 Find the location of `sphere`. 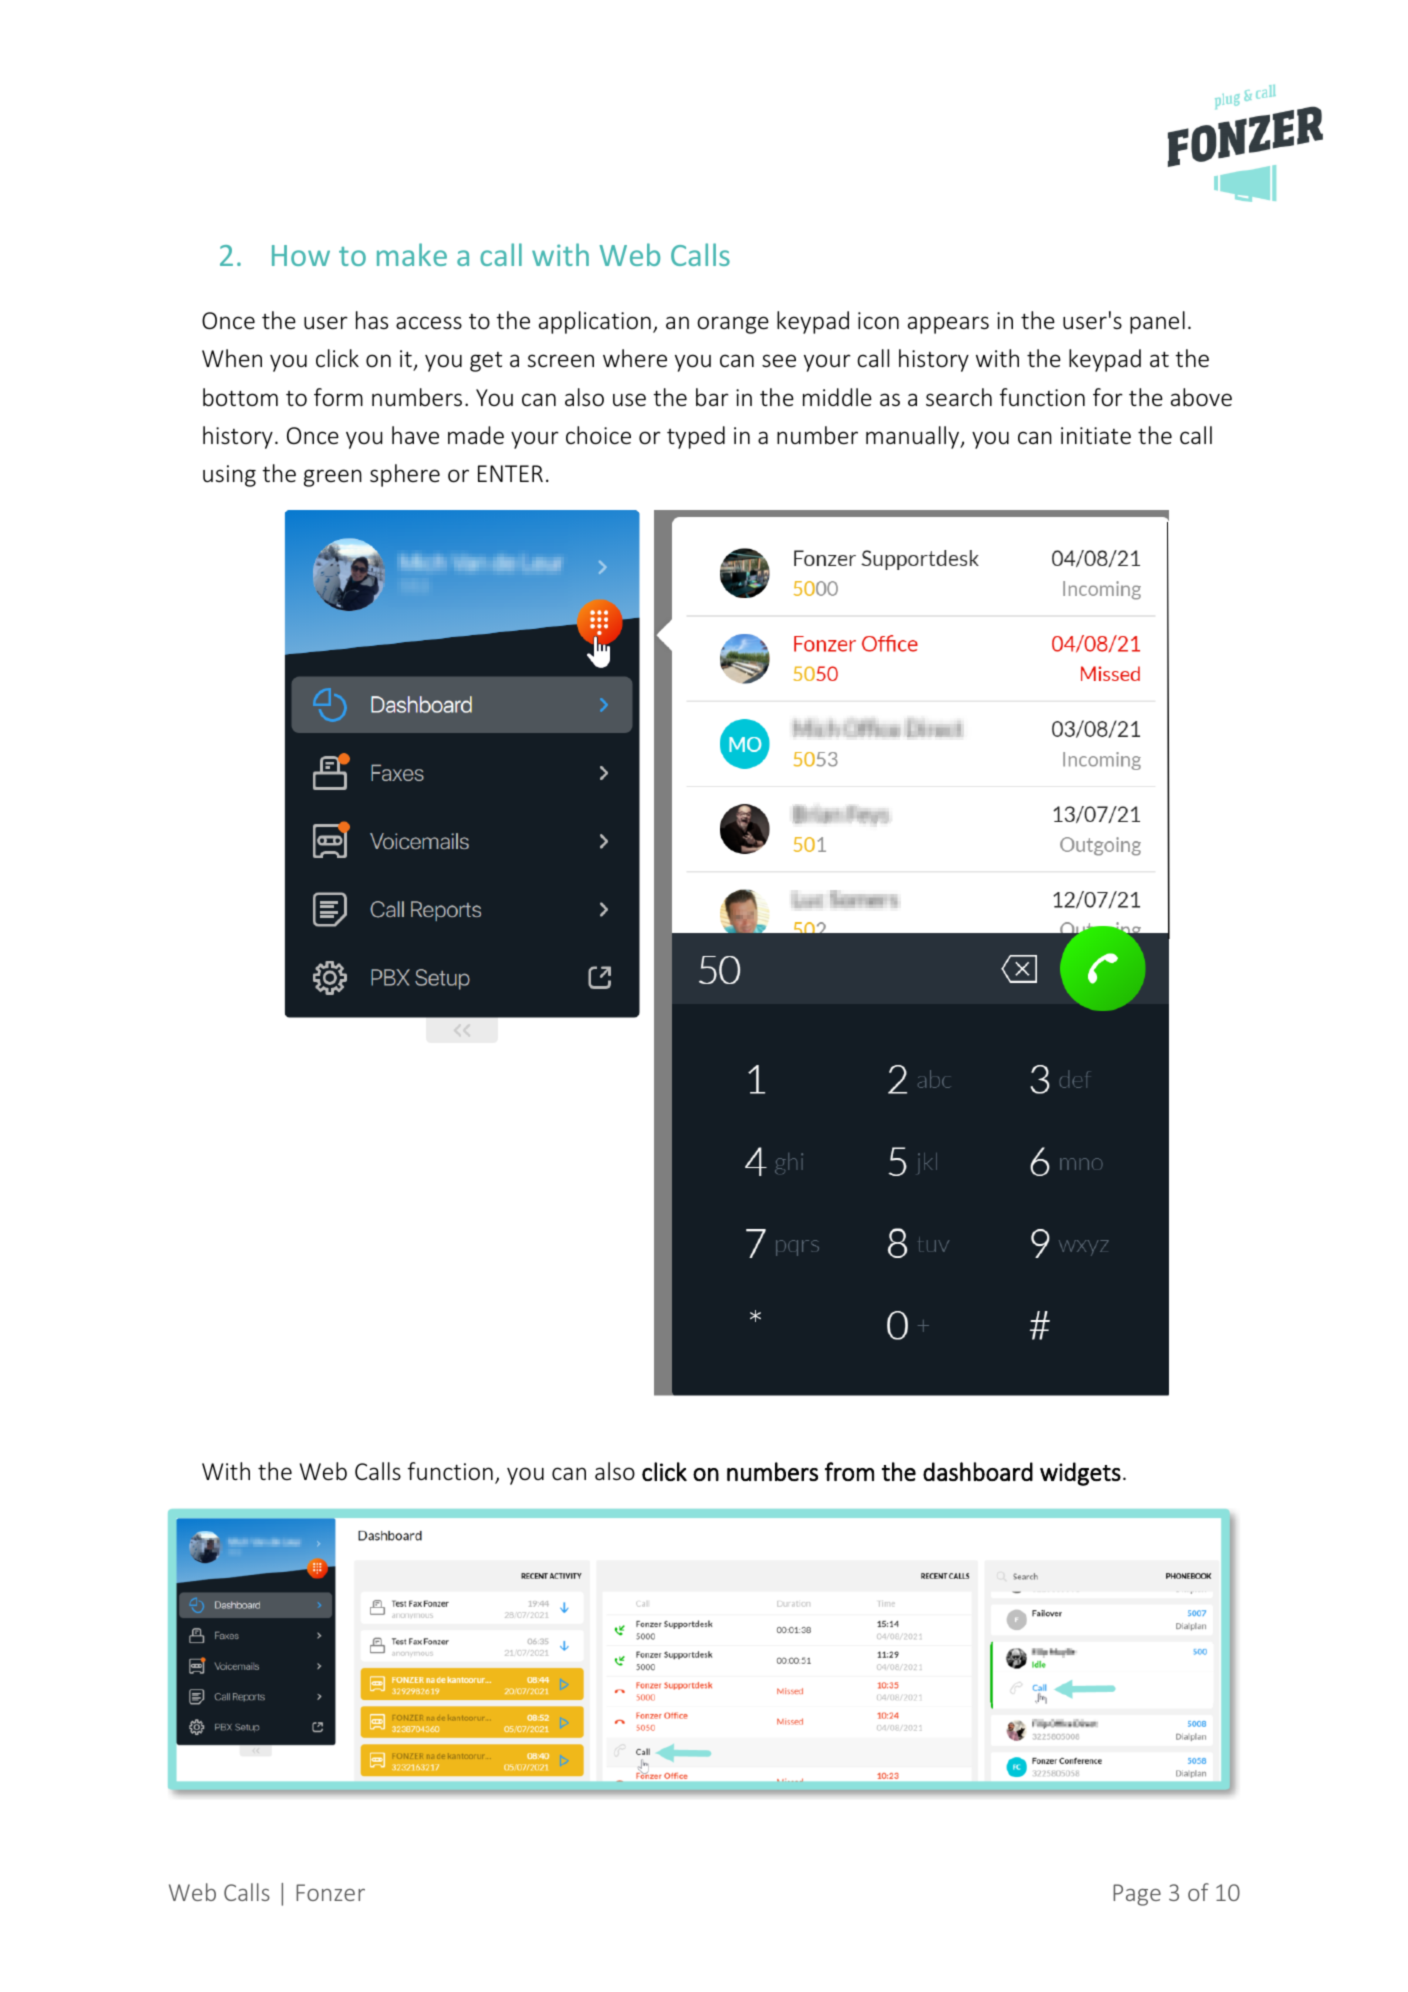

sphere is located at coordinates (405, 475).
